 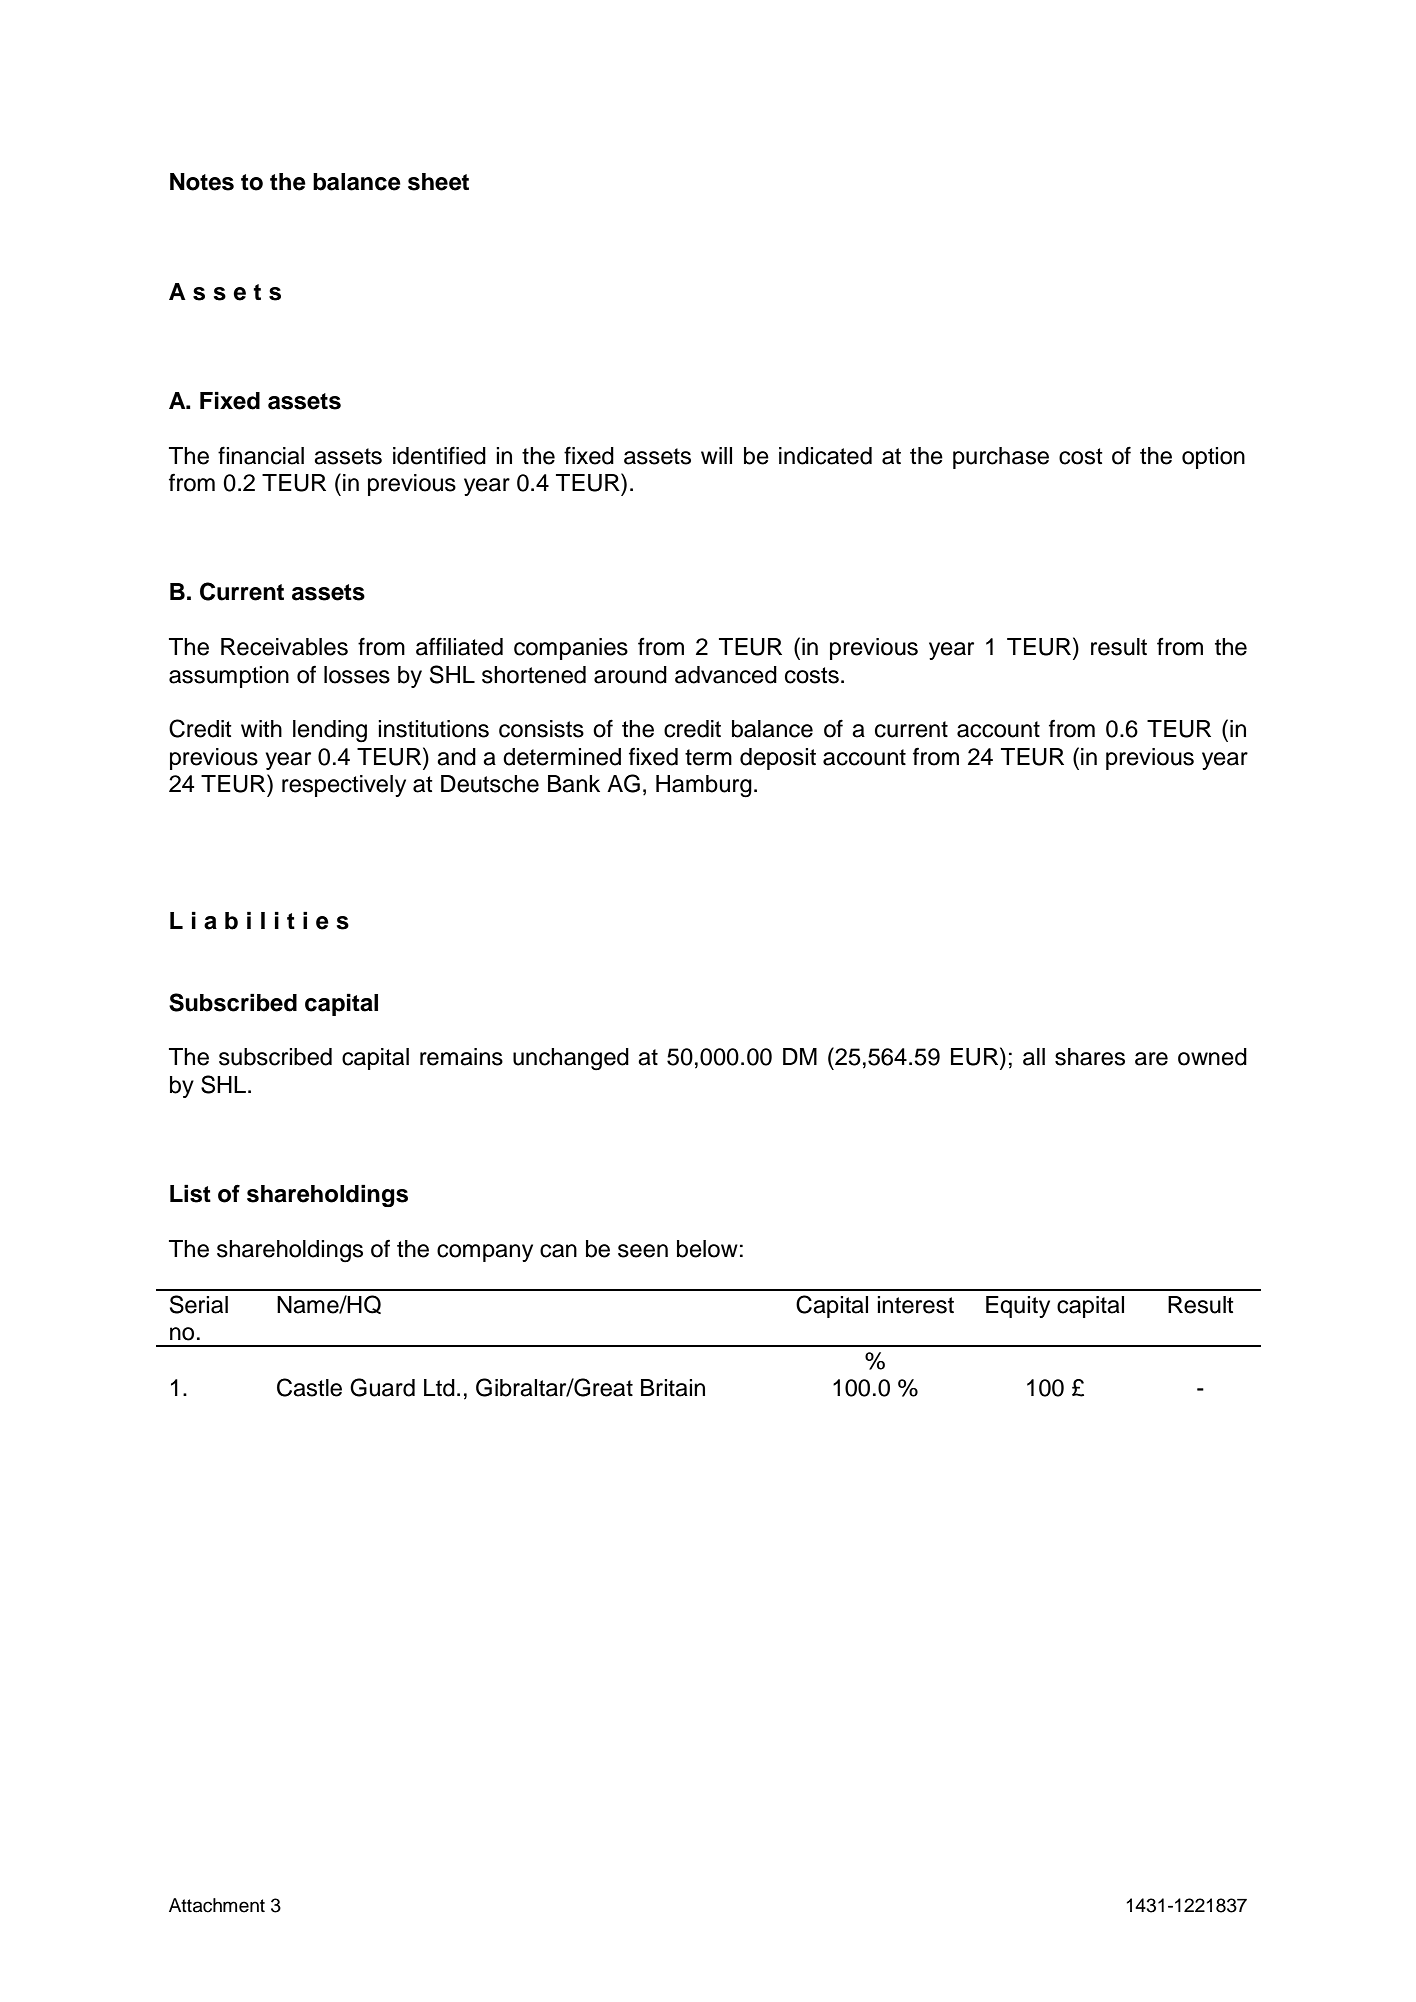 What do you see at coordinates (217, 1905) in the screenshot?
I see `Attachment` at bounding box center [217, 1905].
